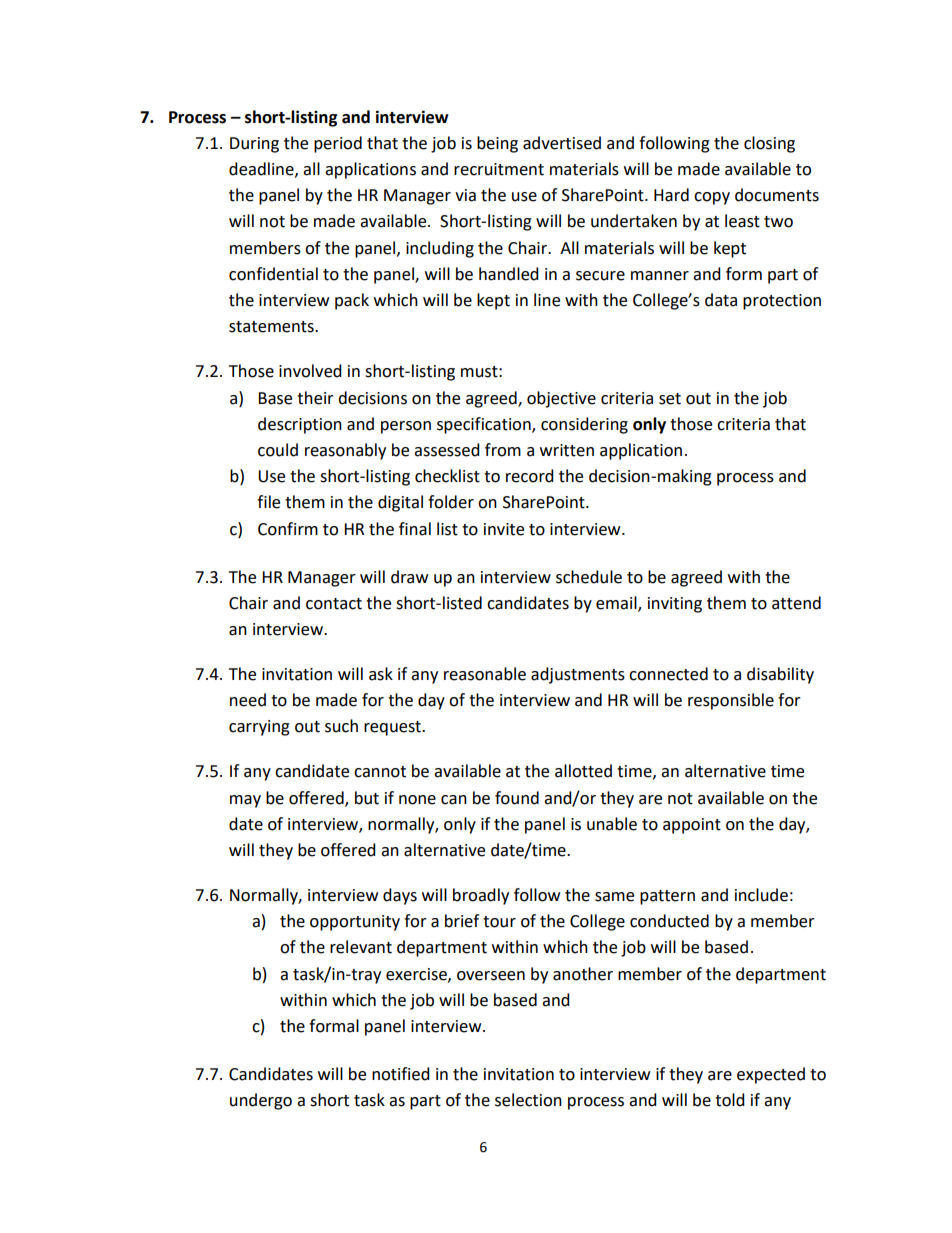  I want to click on record, so click(530, 476).
